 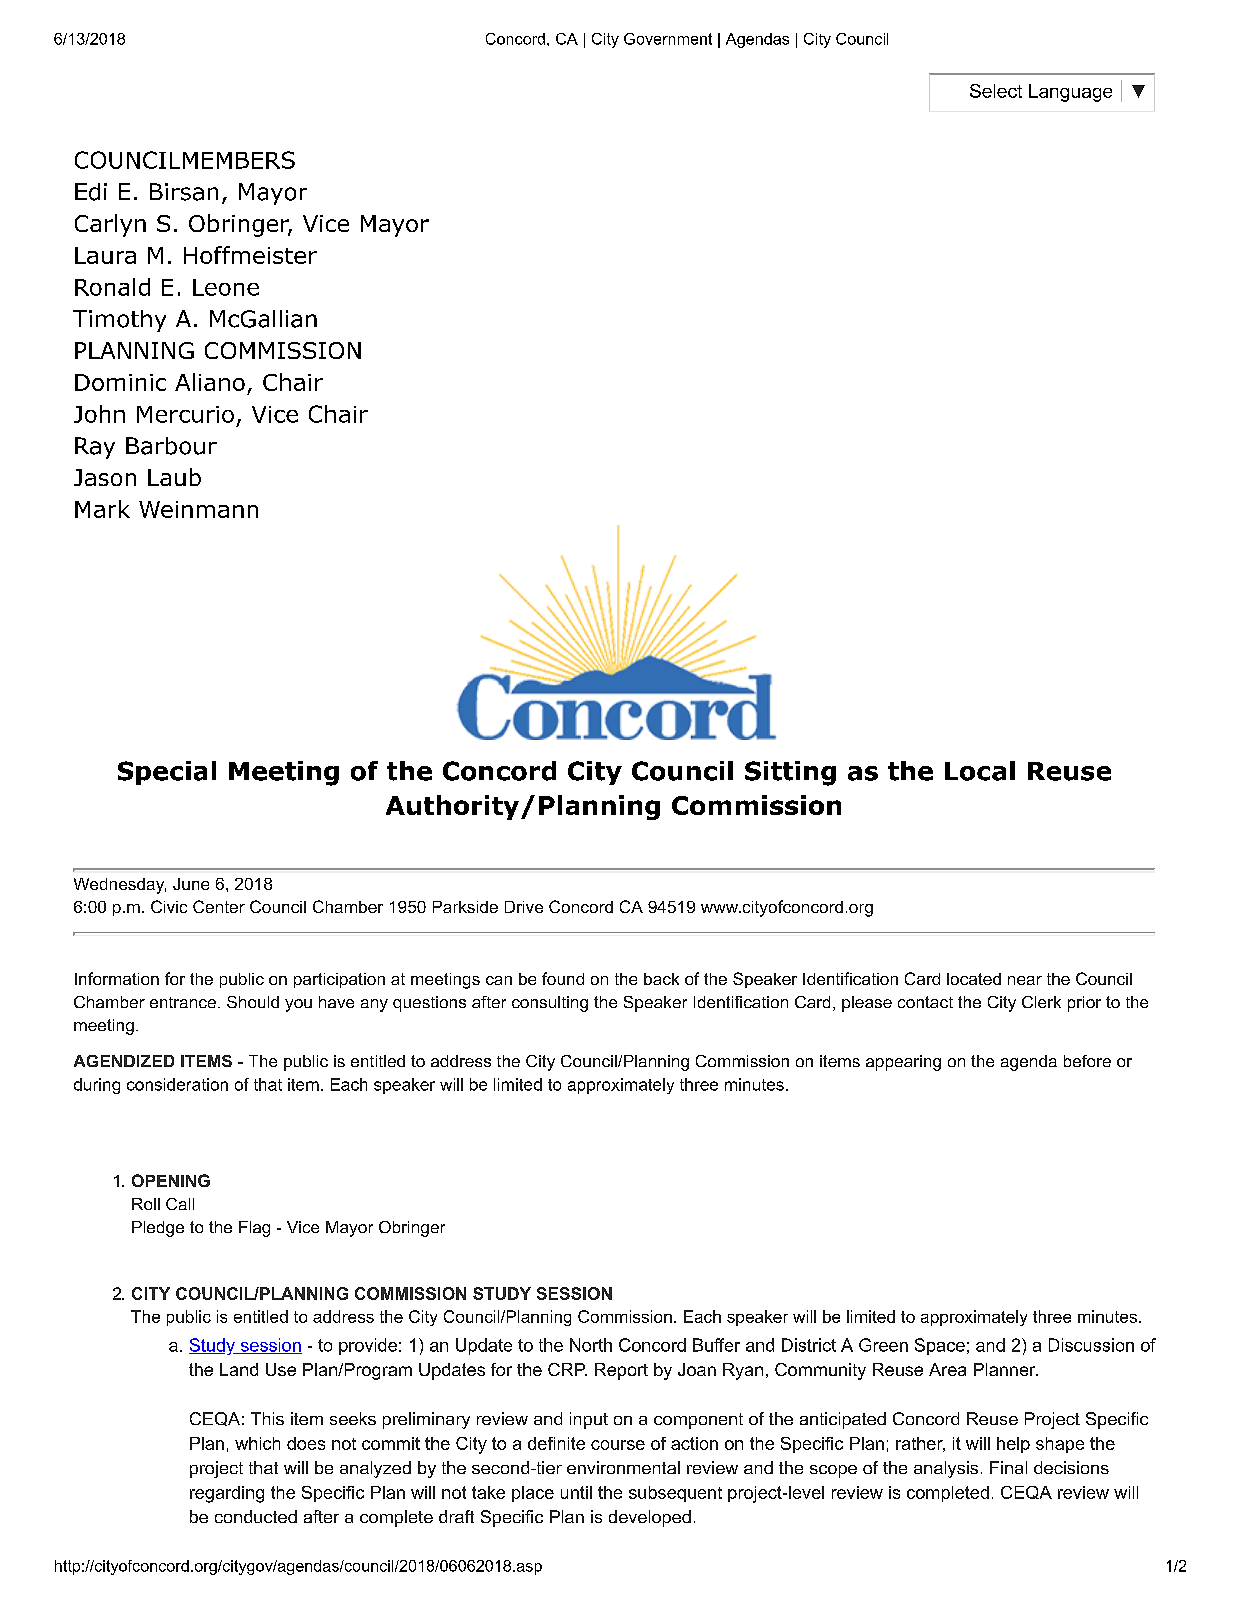 I want to click on regarding, so click(x=227, y=1494).
